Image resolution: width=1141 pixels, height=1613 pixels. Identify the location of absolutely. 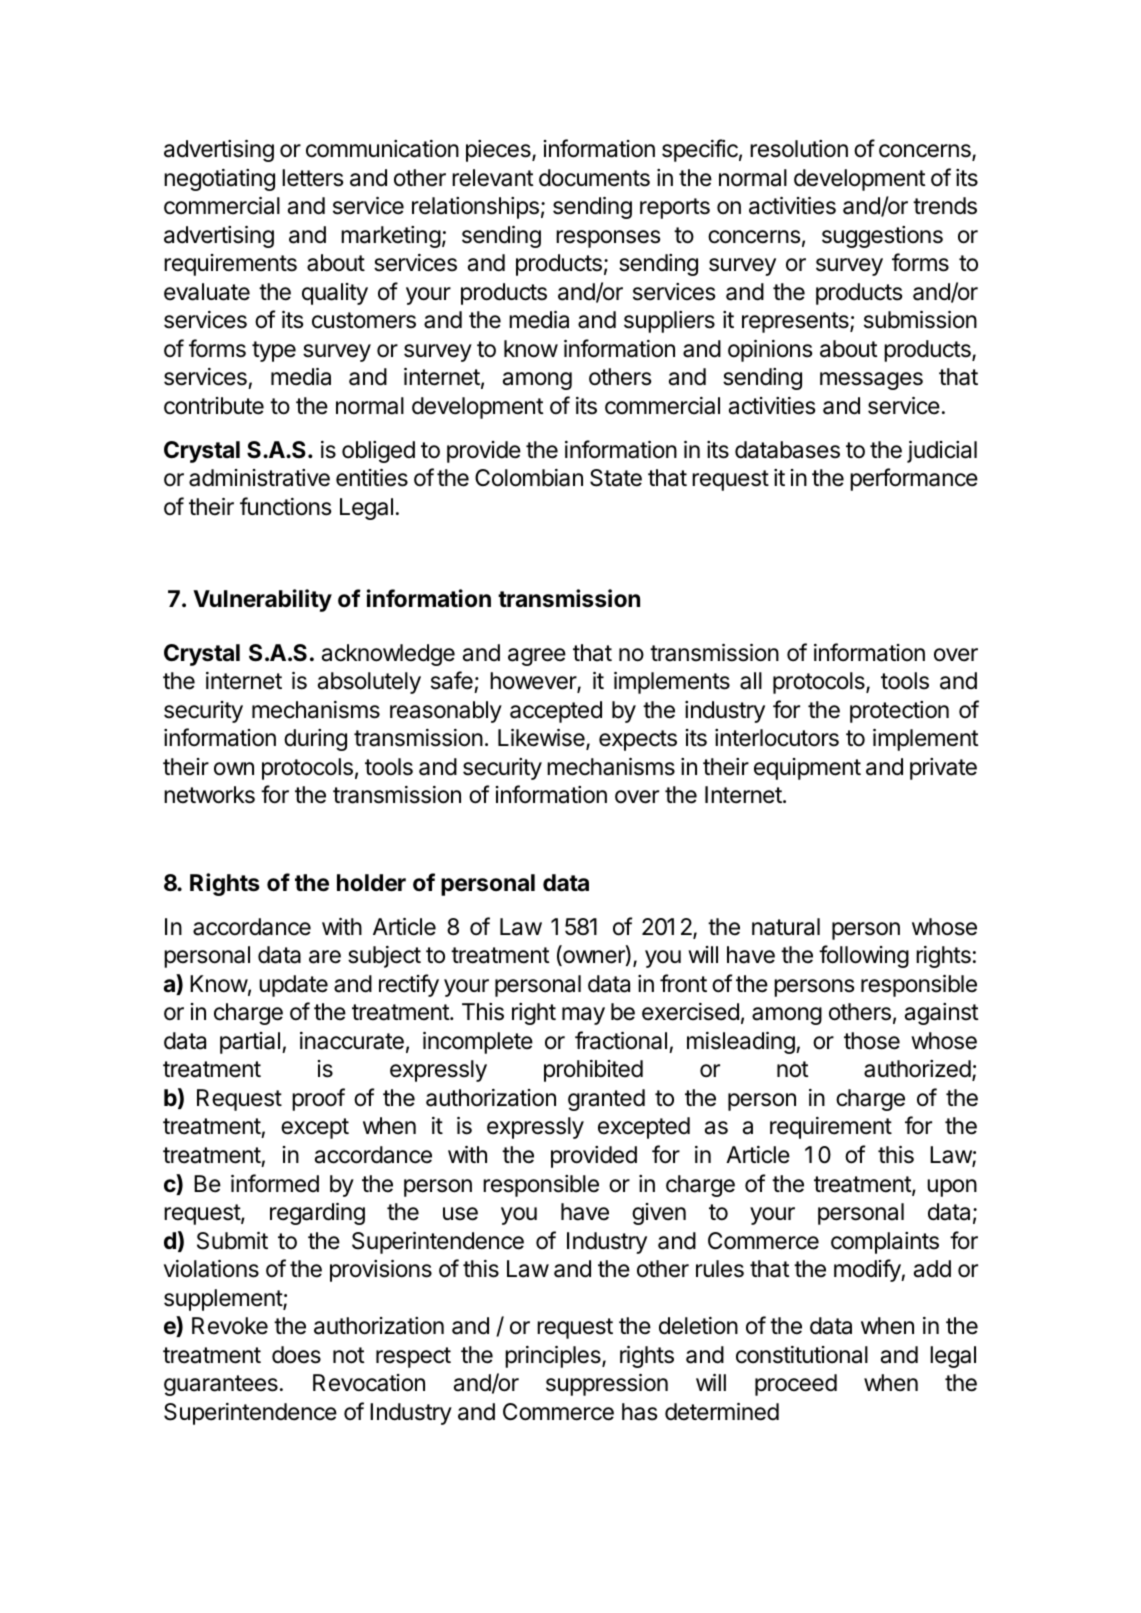
(369, 683).
